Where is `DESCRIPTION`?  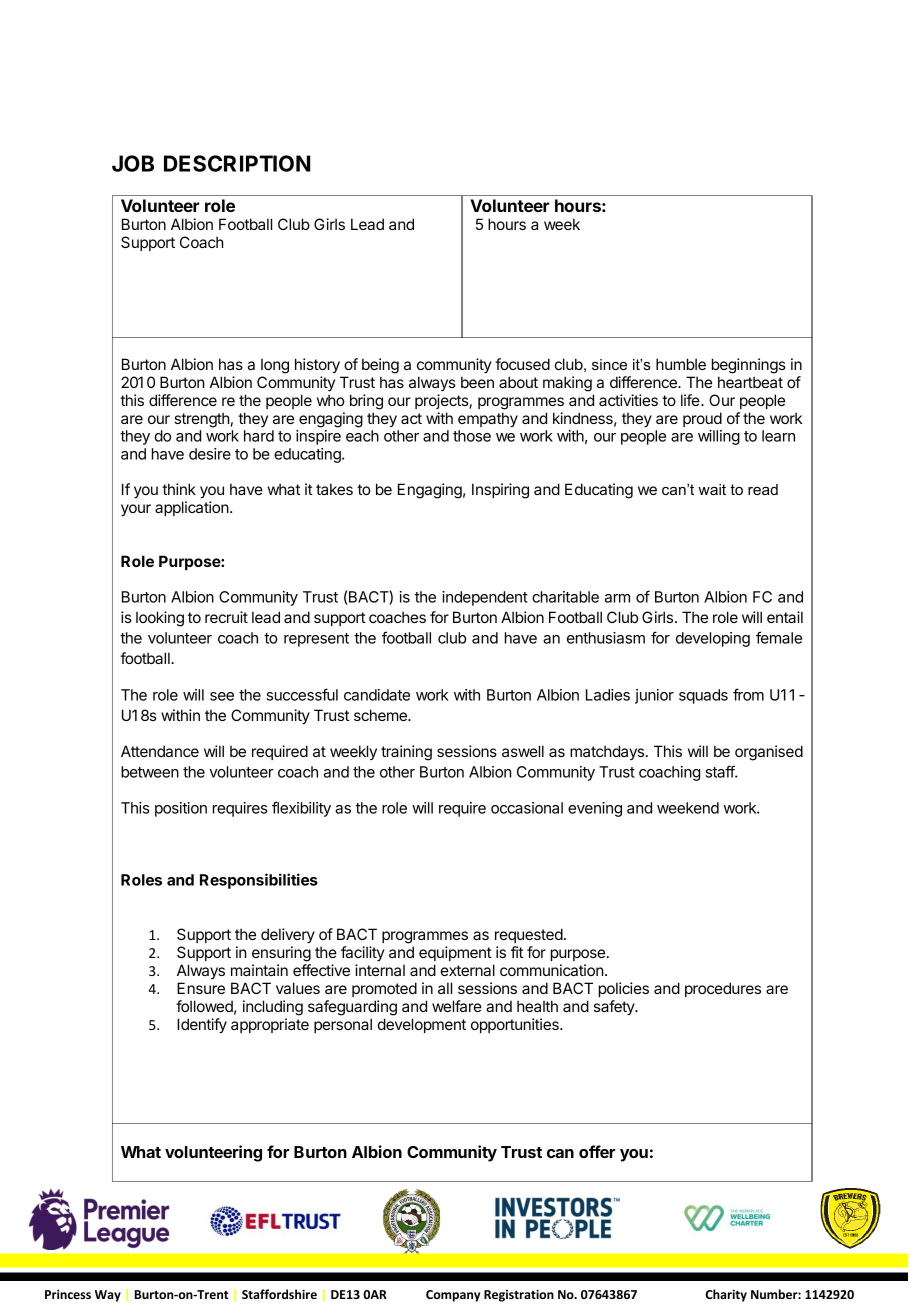 DESCRIPTION is located at coordinates (237, 163).
